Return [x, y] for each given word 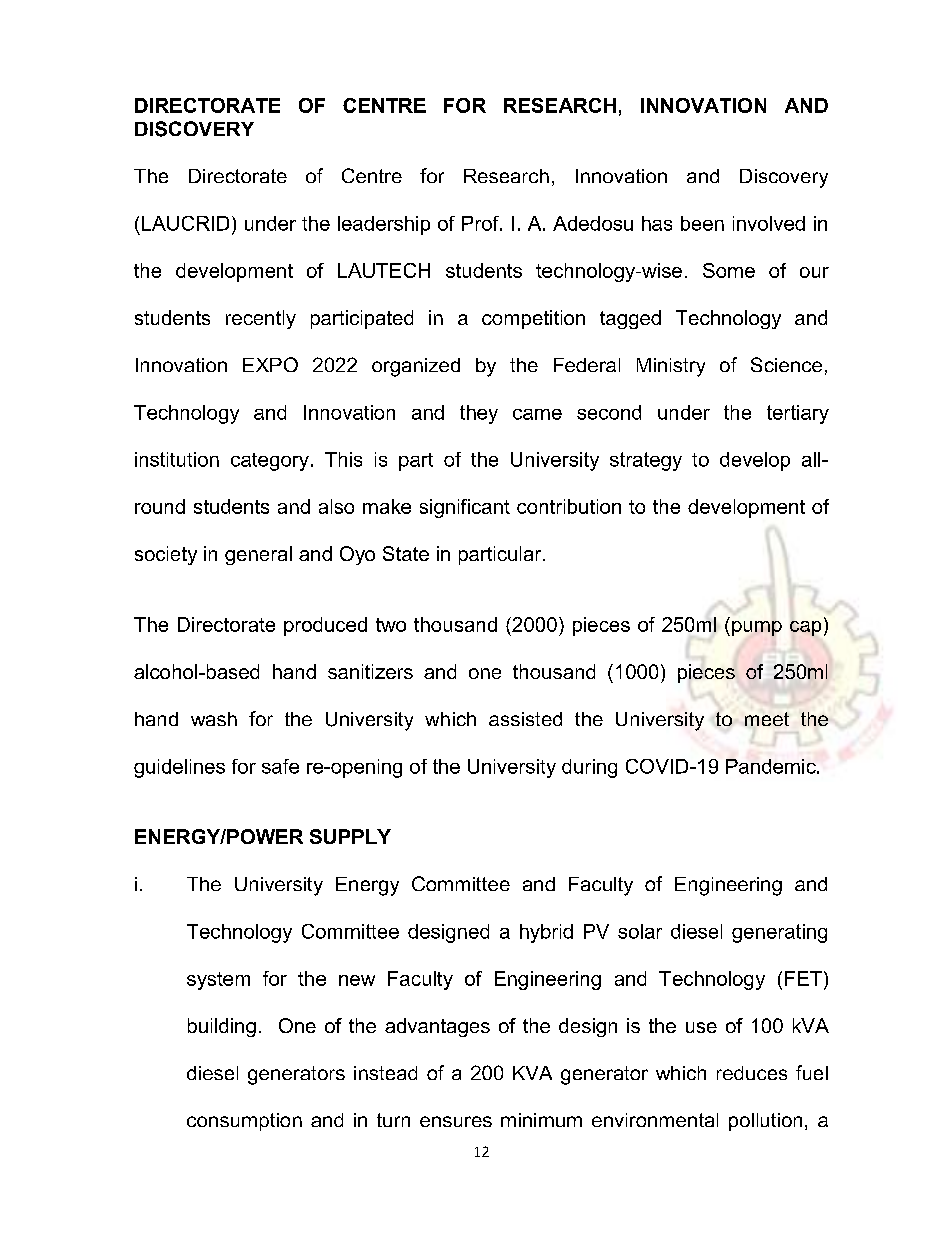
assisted [525, 719]
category [270, 462]
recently [261, 319]
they [479, 414]
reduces [752, 1073]
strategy [646, 461]
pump [757, 628]
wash [214, 719]
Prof [481, 223]
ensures [456, 1121]
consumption [244, 1122]
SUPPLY [350, 836]
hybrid [546, 933]
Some [729, 270]
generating [779, 933]
